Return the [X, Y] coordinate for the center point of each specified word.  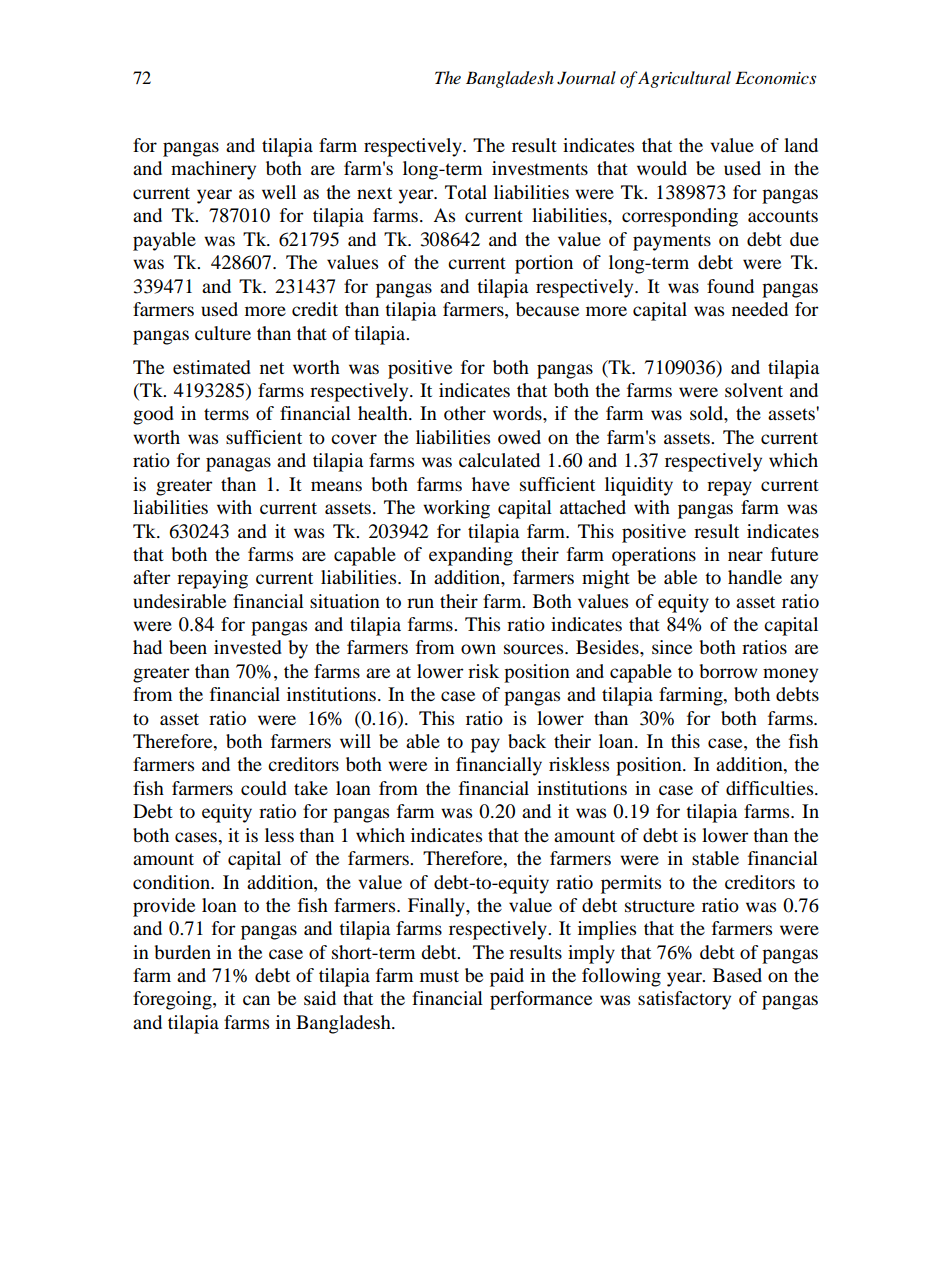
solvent [754, 390]
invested [248, 647]
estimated [212, 367]
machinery [213, 170]
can [256, 1000]
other [465, 413]
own [478, 649]
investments [540, 168]
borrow [728, 671]
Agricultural [684, 79]
